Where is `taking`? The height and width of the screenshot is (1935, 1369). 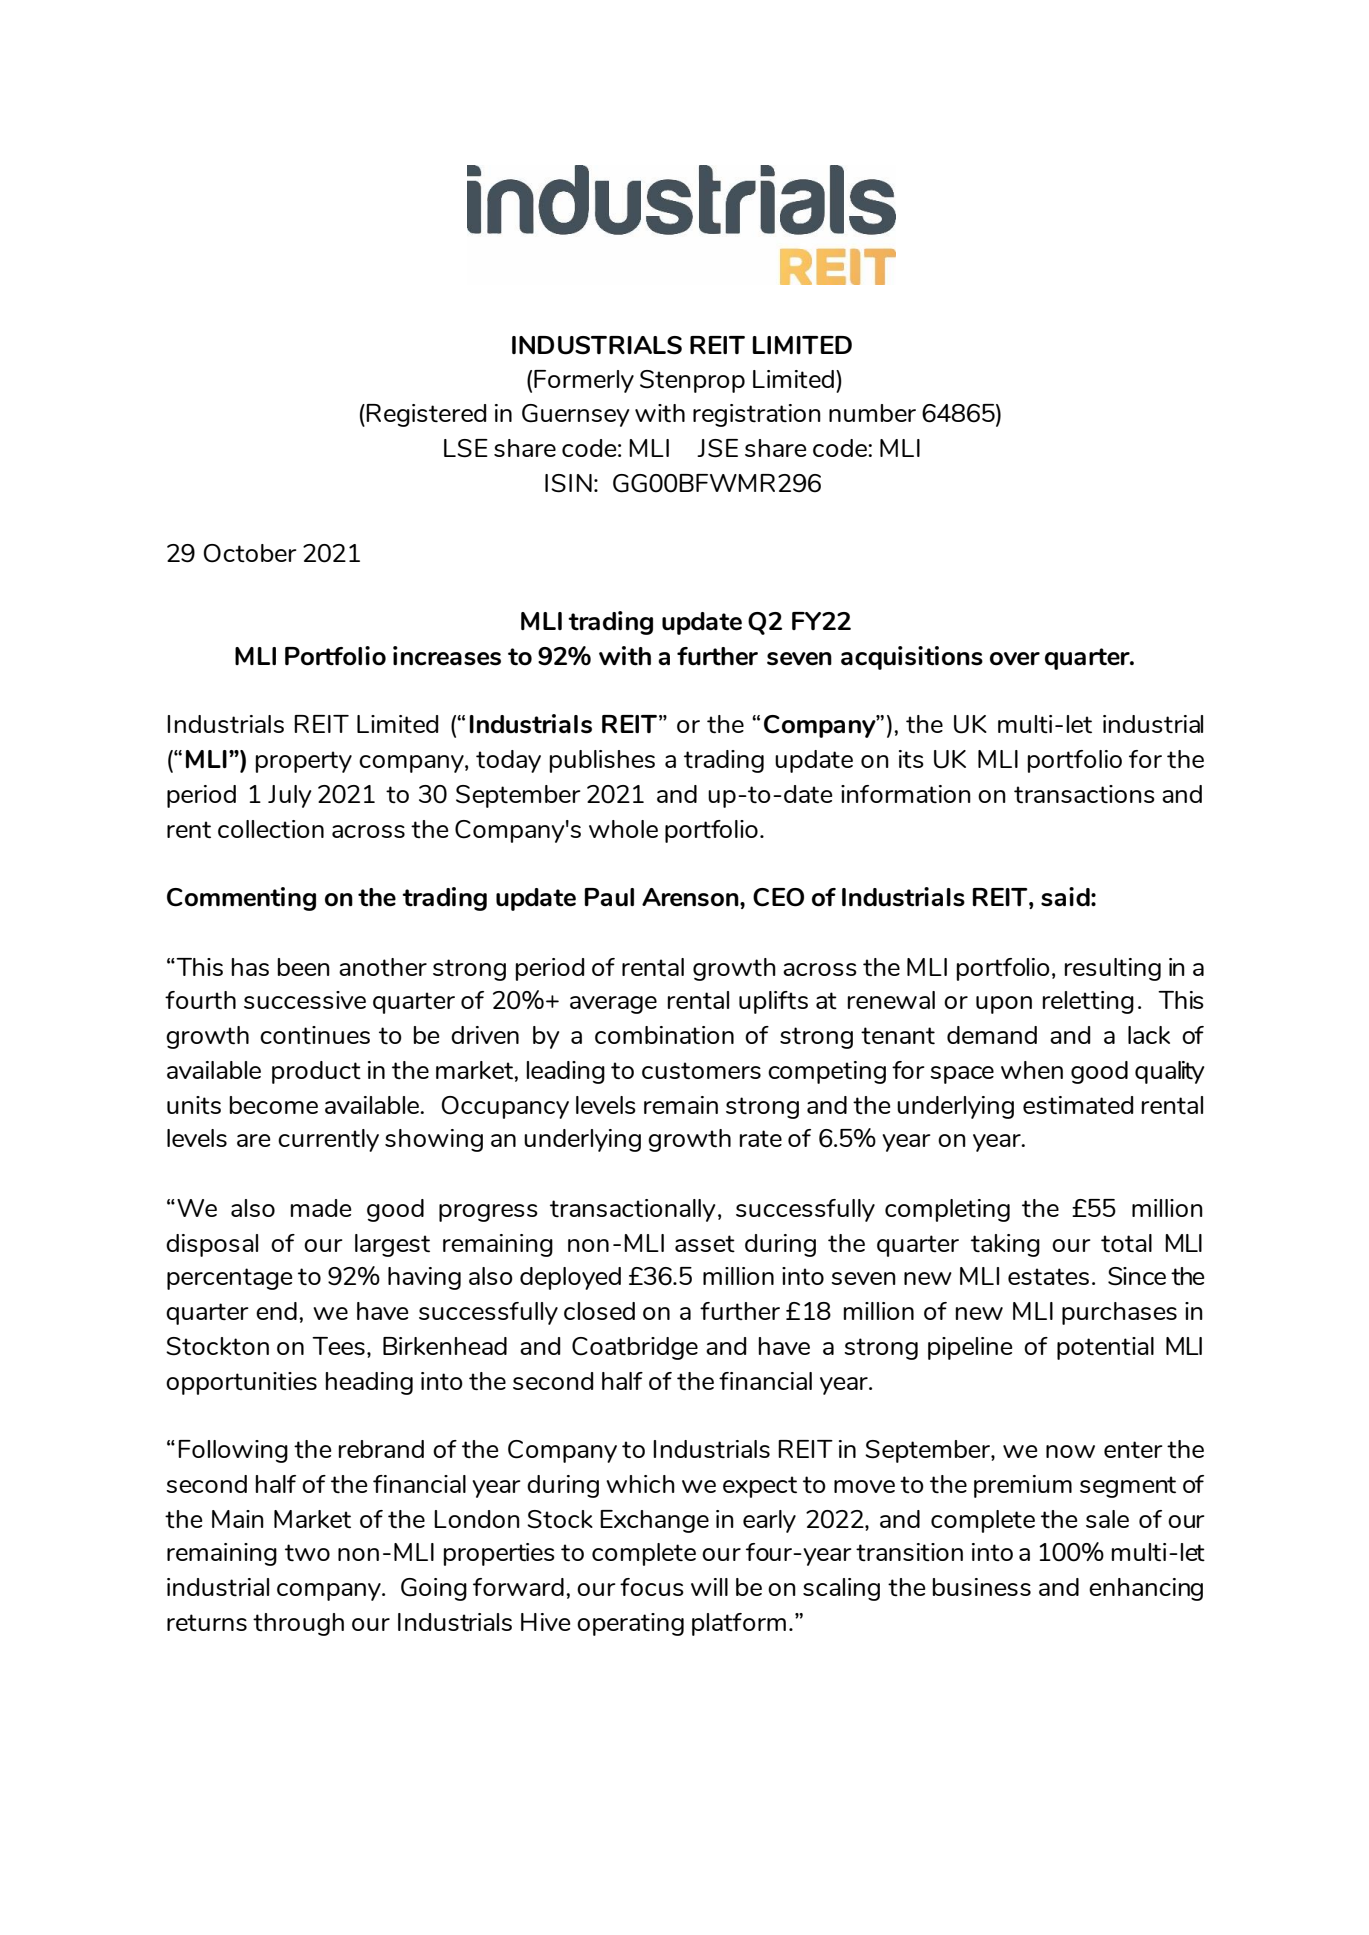
taking is located at coordinates (1005, 1245).
